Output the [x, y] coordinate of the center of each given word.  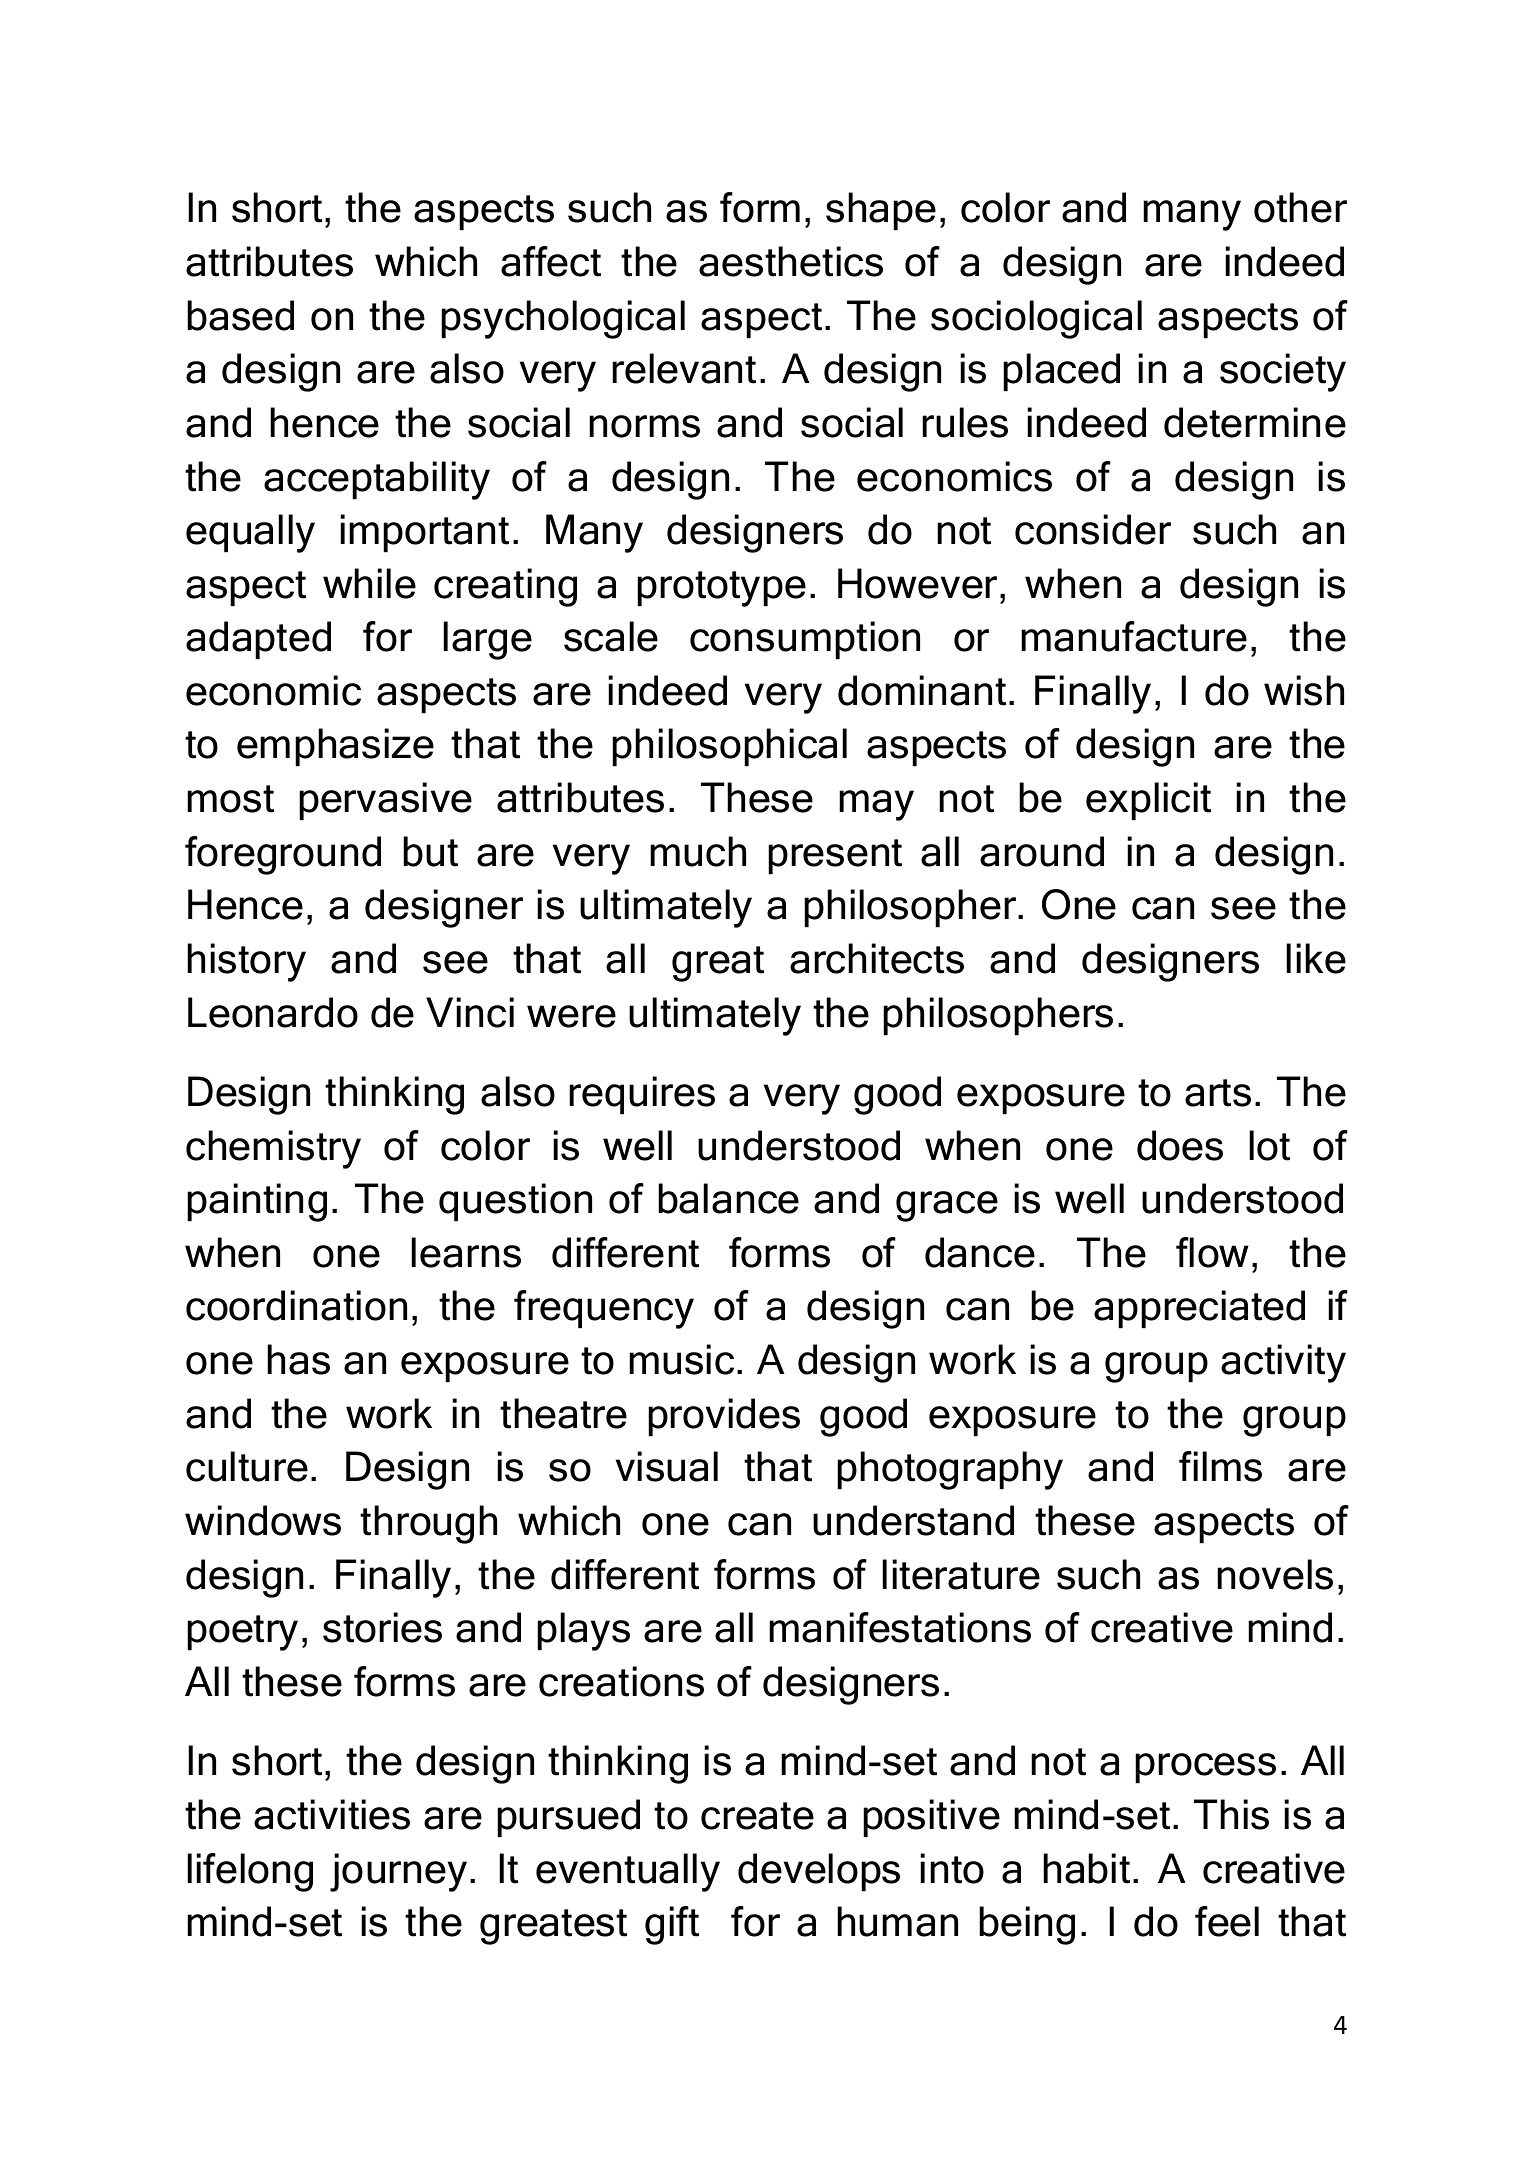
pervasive [385, 801]
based [240, 315]
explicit [1148, 801]
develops [819, 1872]
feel [1227, 1921]
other [1300, 207]
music [681, 1359]
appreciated [1199, 1309]
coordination [296, 1305]
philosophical [729, 747]
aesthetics [791, 261]
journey [398, 1872]
